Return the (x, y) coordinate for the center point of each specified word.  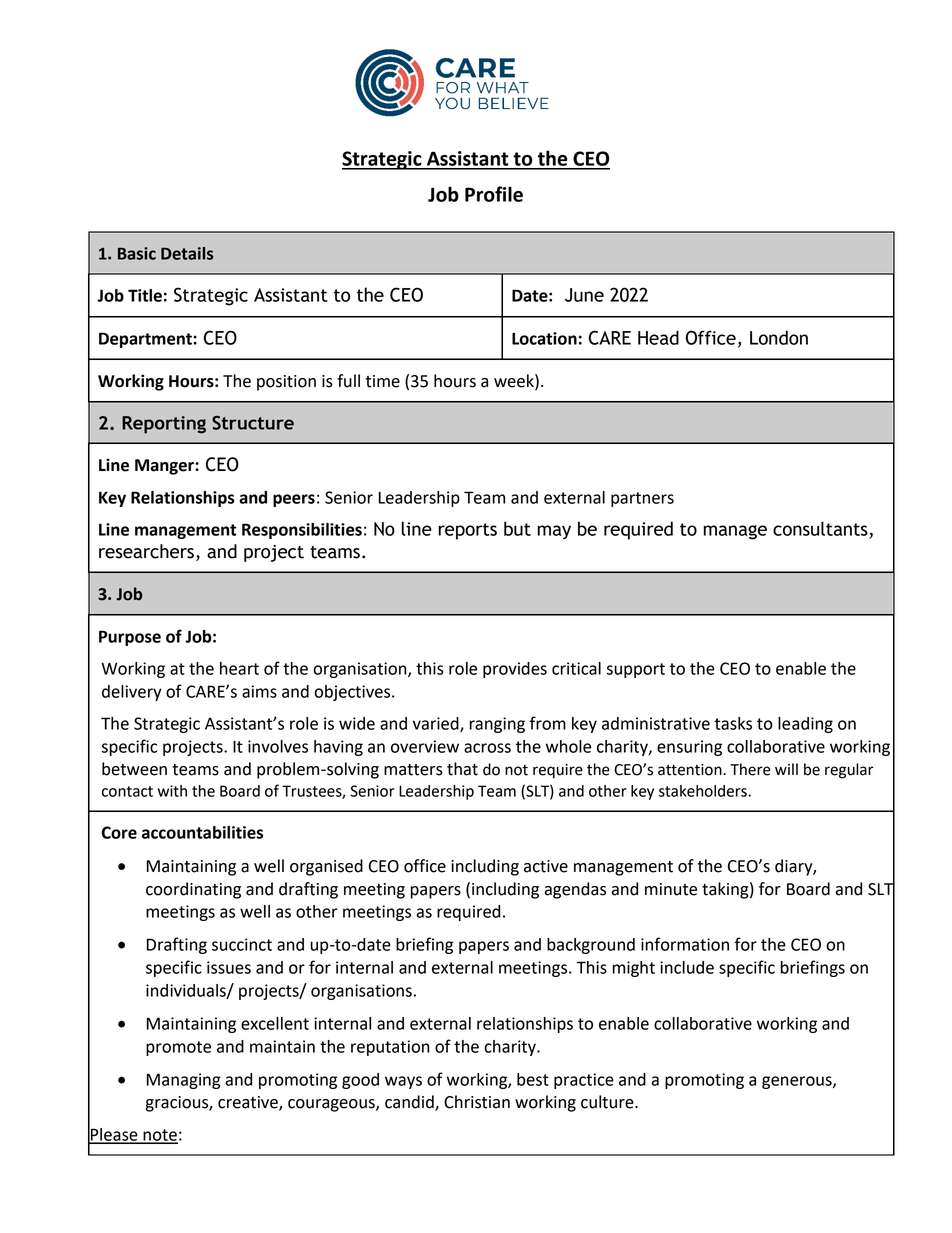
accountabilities (202, 832)
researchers (146, 551)
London (779, 337)
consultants (820, 528)
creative (249, 1103)
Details (187, 253)
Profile (494, 194)
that (462, 769)
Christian (477, 1102)
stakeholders (704, 791)
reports (467, 531)
